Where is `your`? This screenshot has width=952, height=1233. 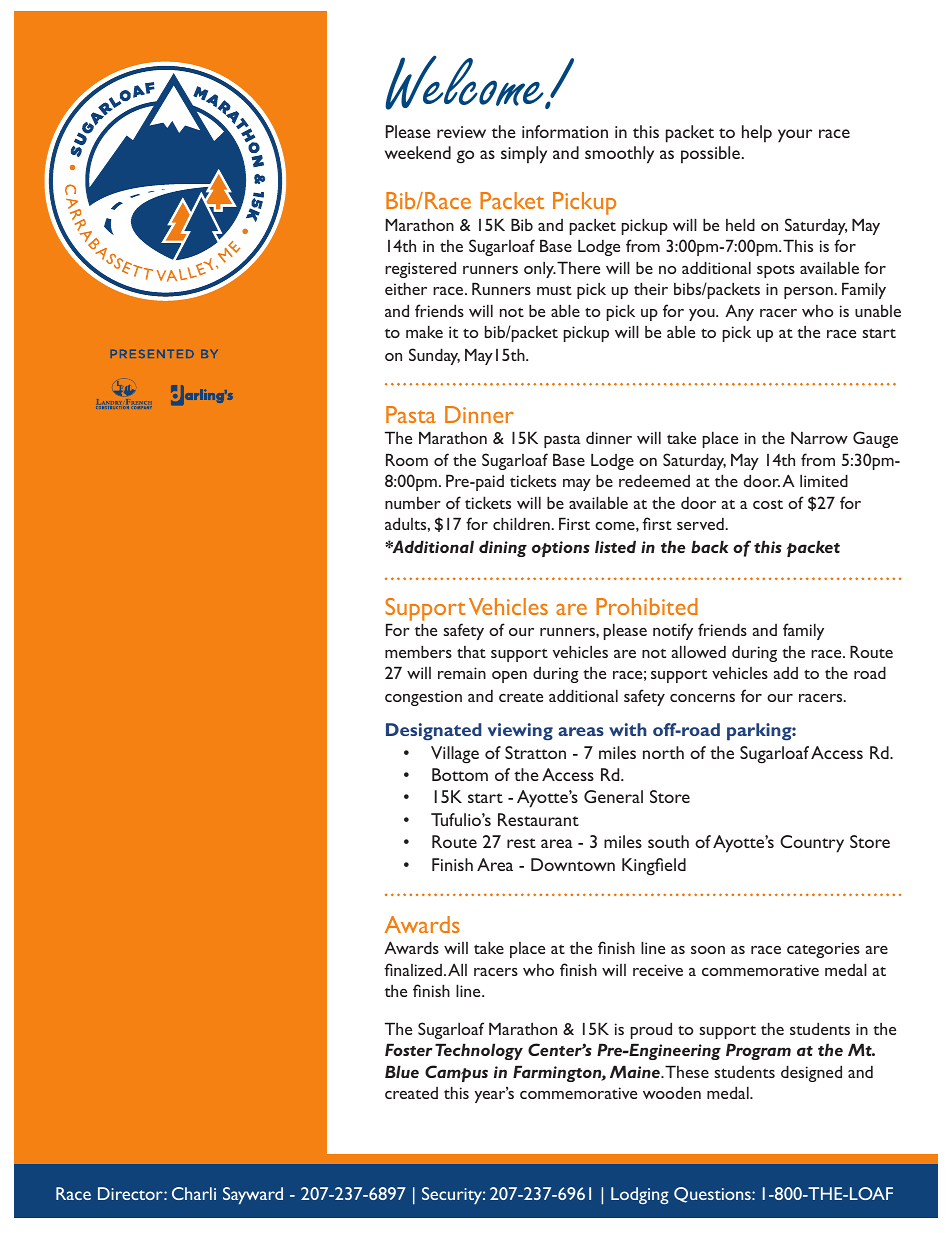 your is located at coordinates (795, 136).
